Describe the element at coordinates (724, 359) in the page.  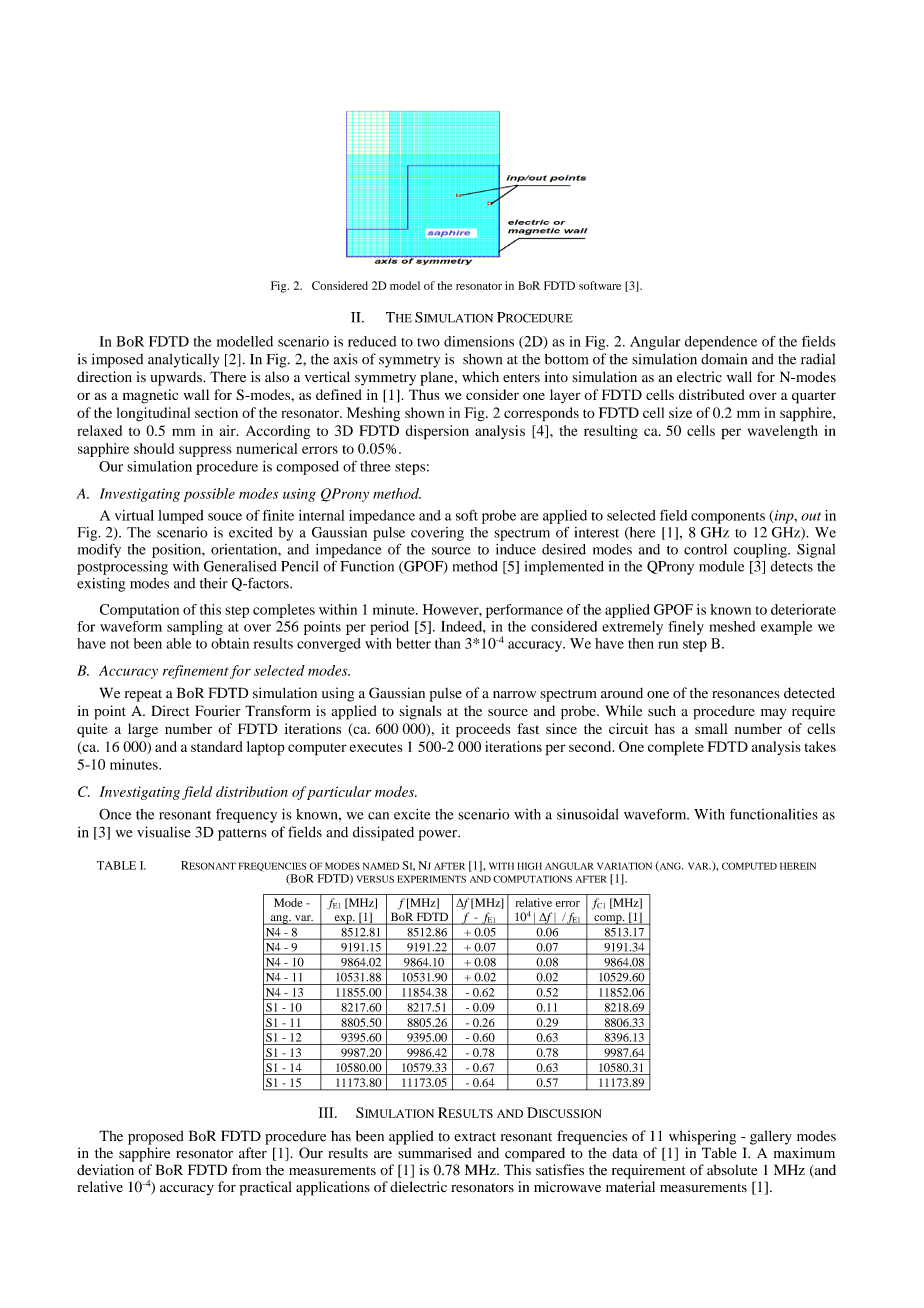
I see `domain` at that location.
